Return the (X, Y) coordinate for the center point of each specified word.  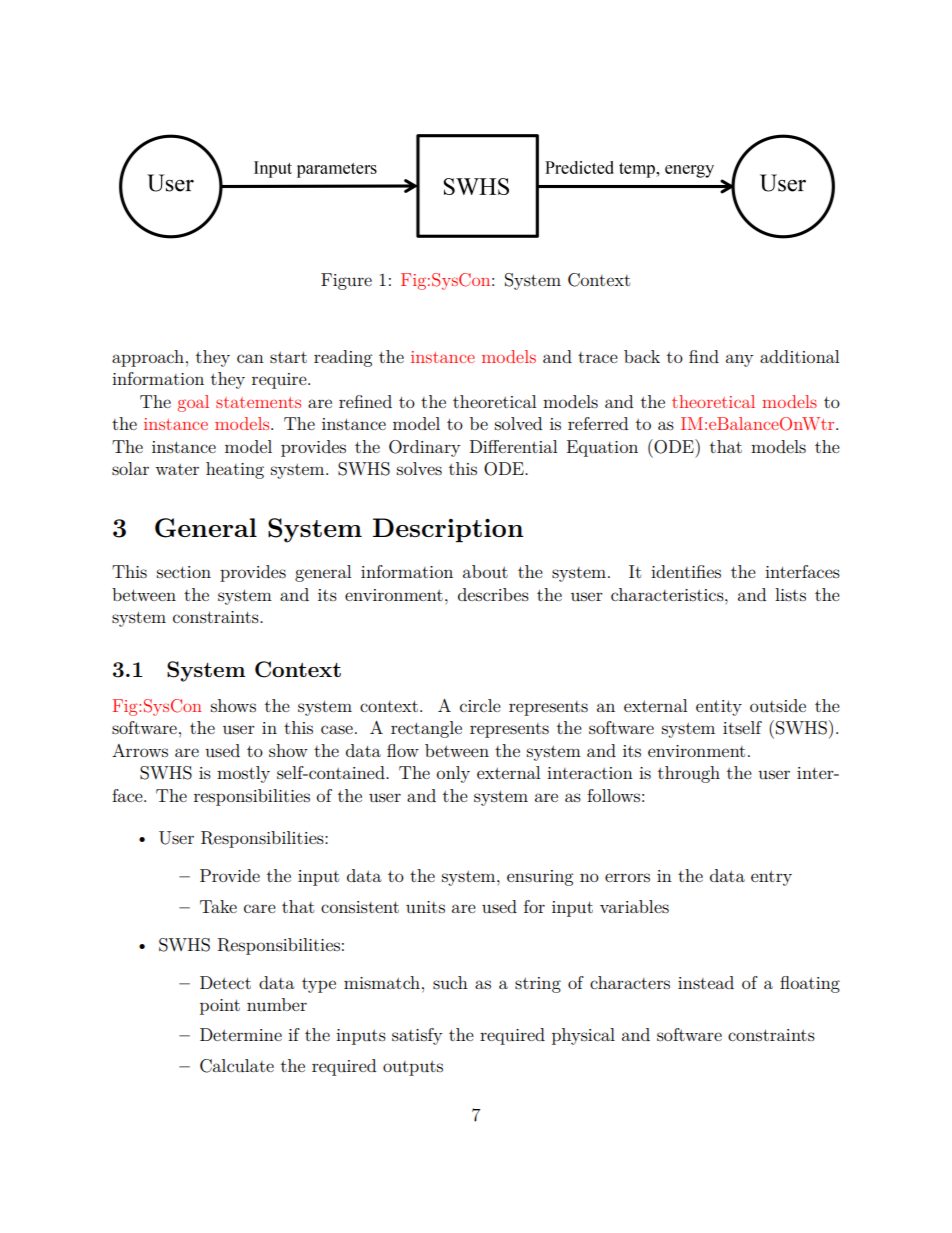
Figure (346, 281)
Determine (241, 1034)
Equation (602, 448)
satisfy (417, 1036)
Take (218, 906)
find (704, 356)
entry (771, 878)
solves (419, 468)
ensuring (540, 878)
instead (706, 982)
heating (235, 470)
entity (719, 708)
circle (480, 705)
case (337, 729)
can (250, 358)
